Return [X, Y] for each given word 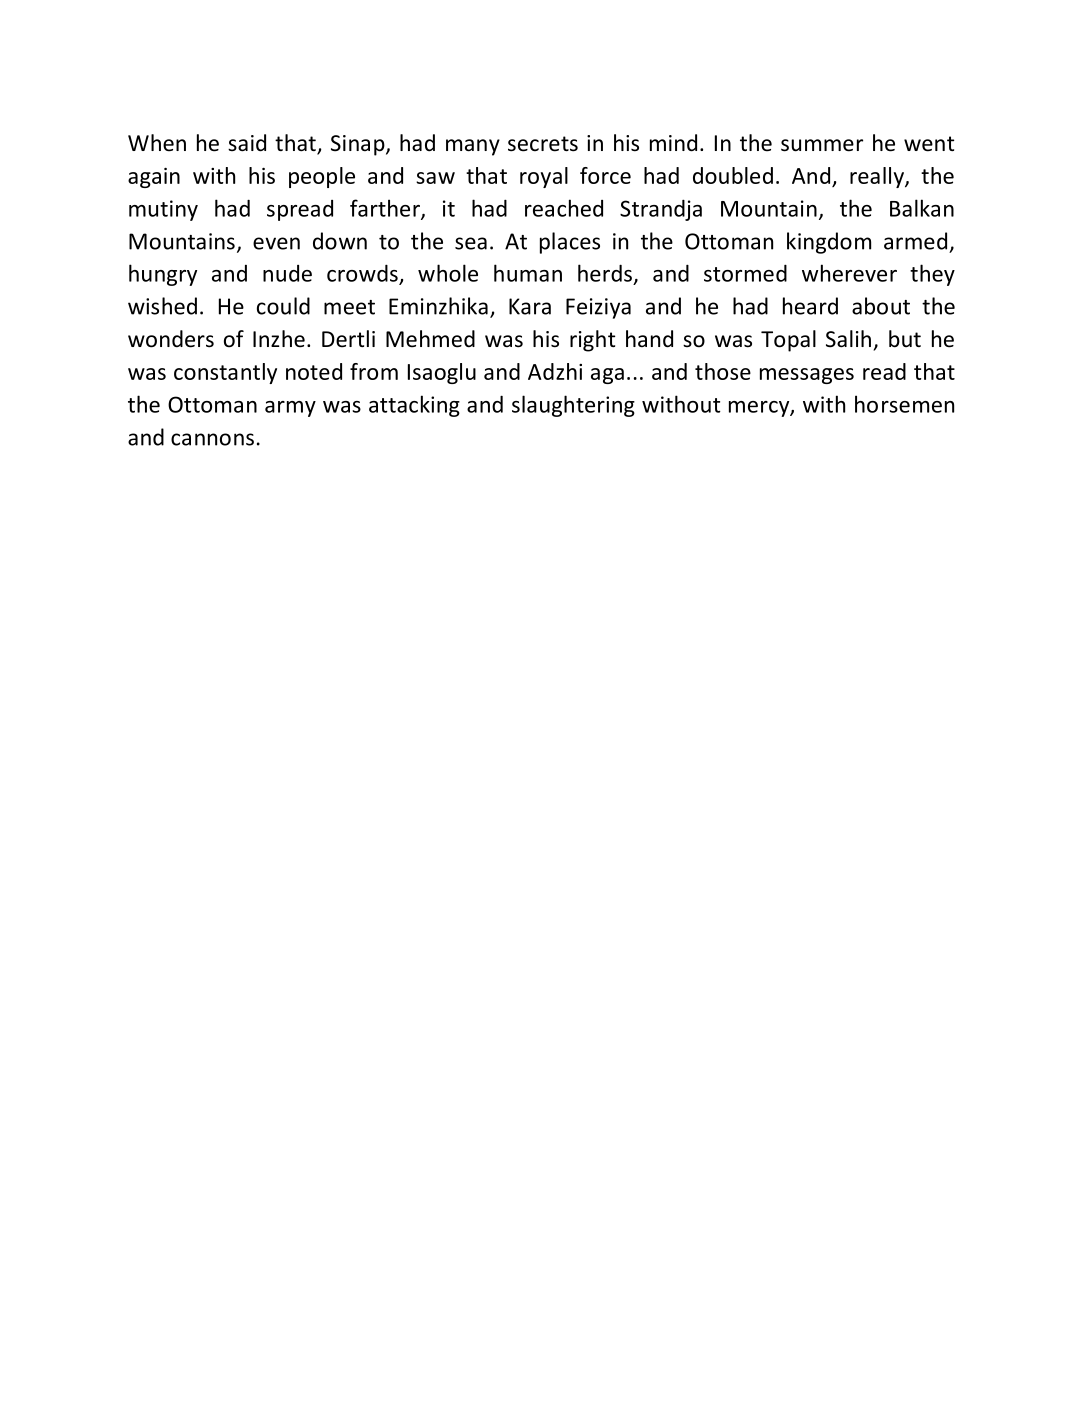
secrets [543, 144]
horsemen [904, 404]
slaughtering [573, 406]
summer [822, 145]
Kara [530, 306]
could [283, 306]
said [247, 143]
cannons [212, 439]
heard [810, 306]
